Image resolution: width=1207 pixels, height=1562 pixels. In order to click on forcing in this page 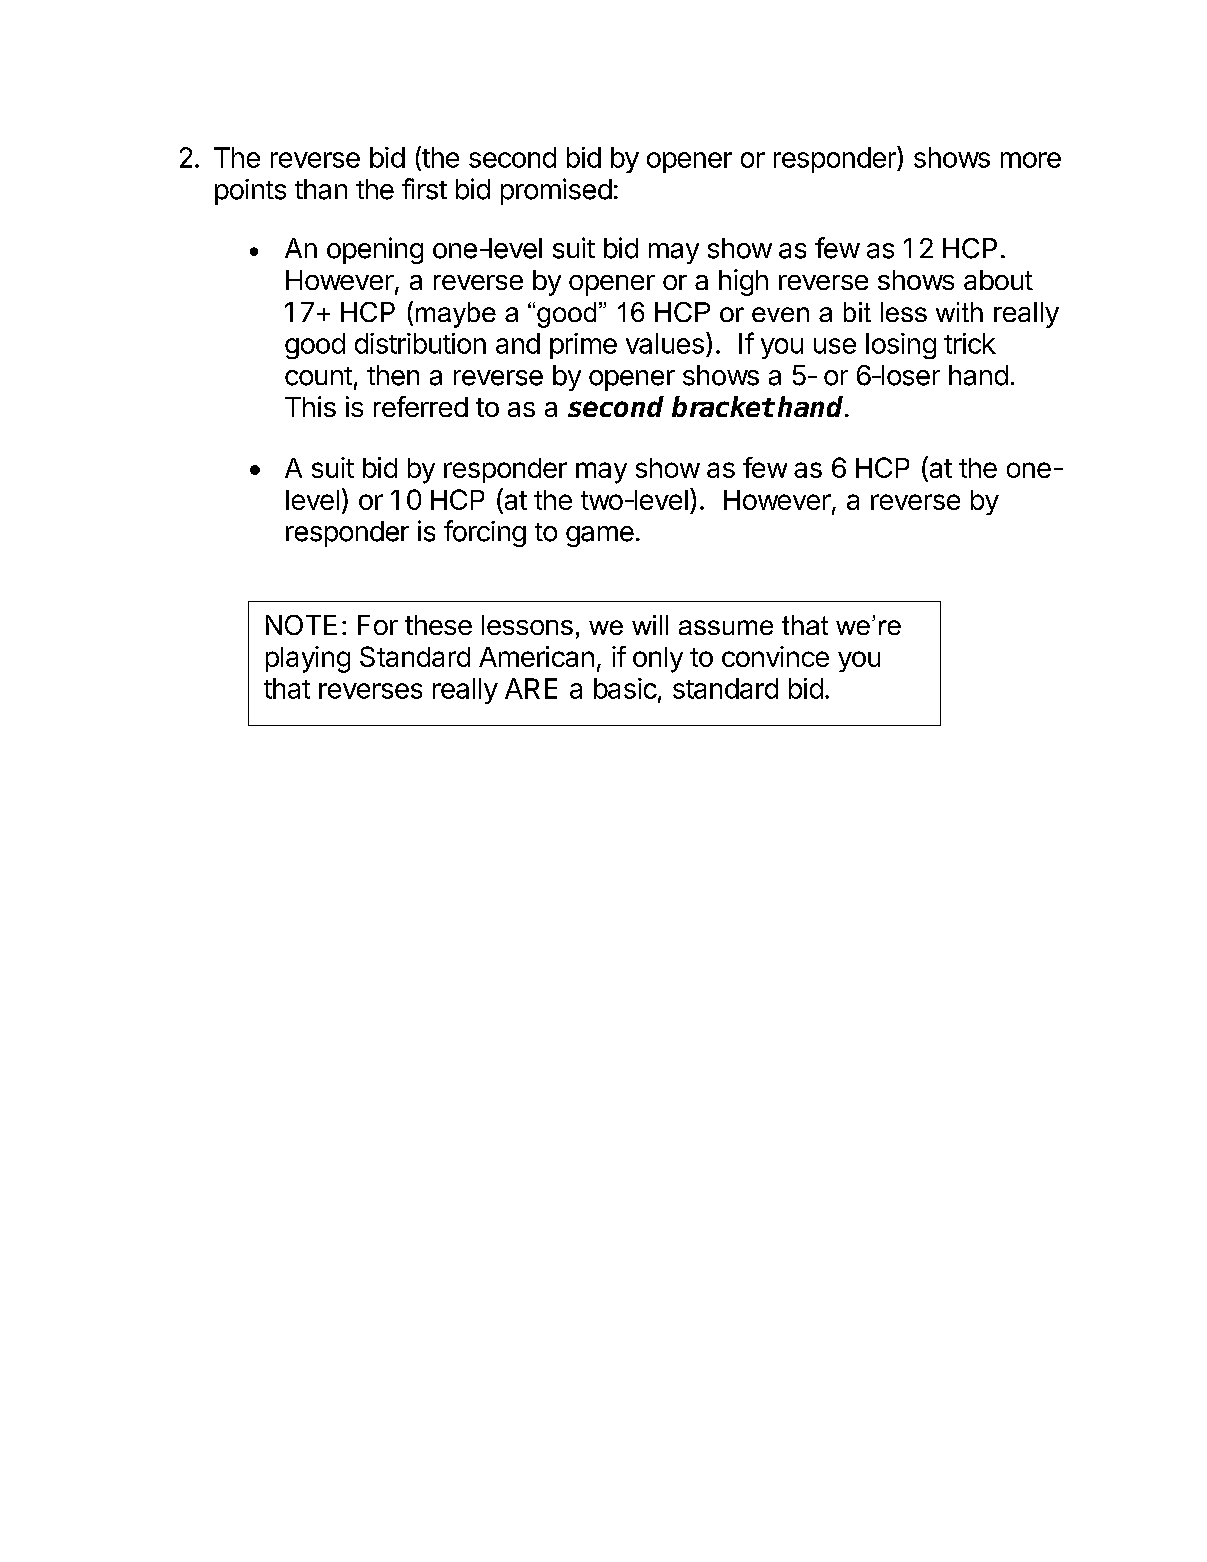, I will do `click(485, 533)`.
